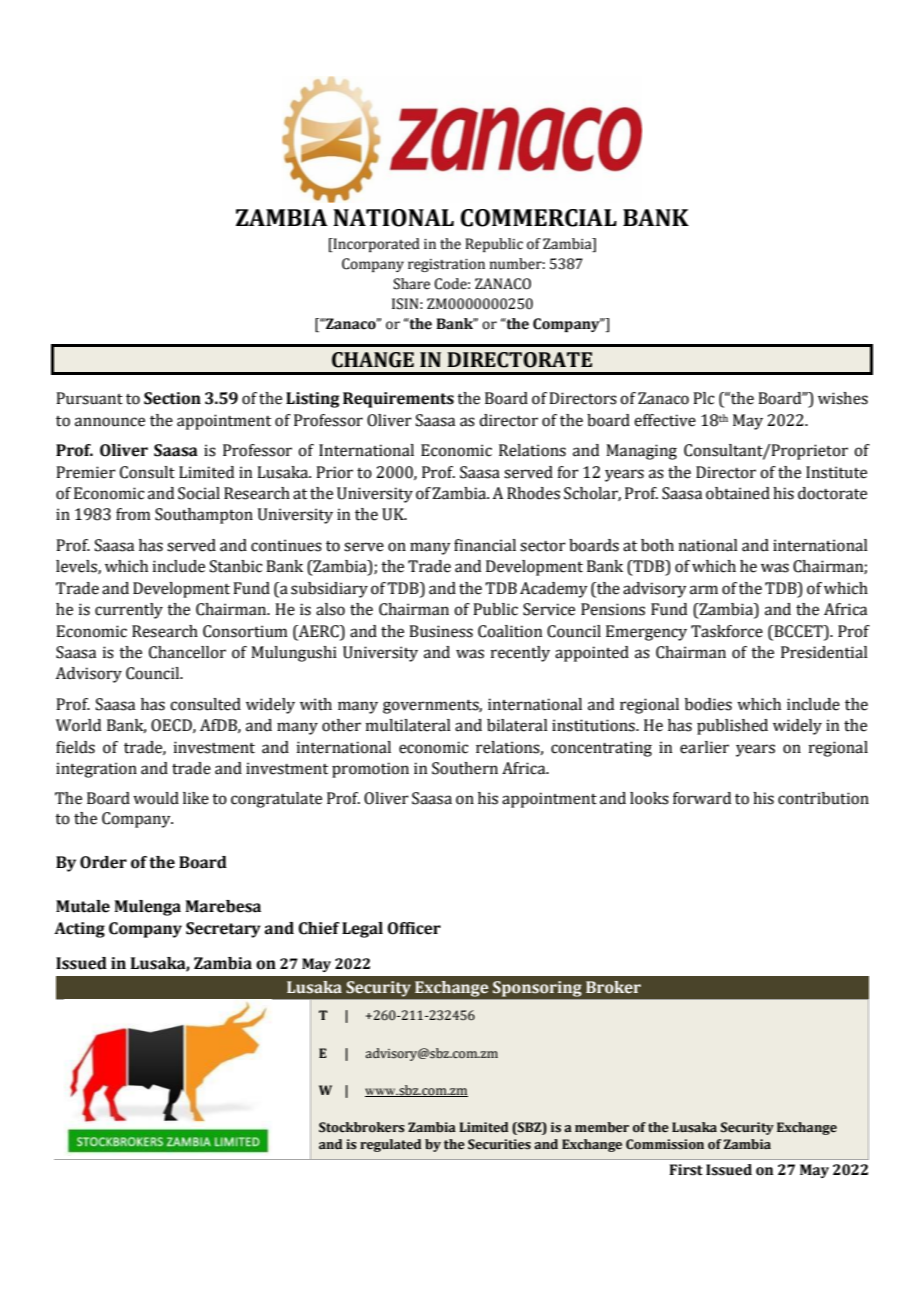 This image has width=924, height=1308. What do you see at coordinates (408, 725) in the image?
I see `multilateral` at bounding box center [408, 725].
